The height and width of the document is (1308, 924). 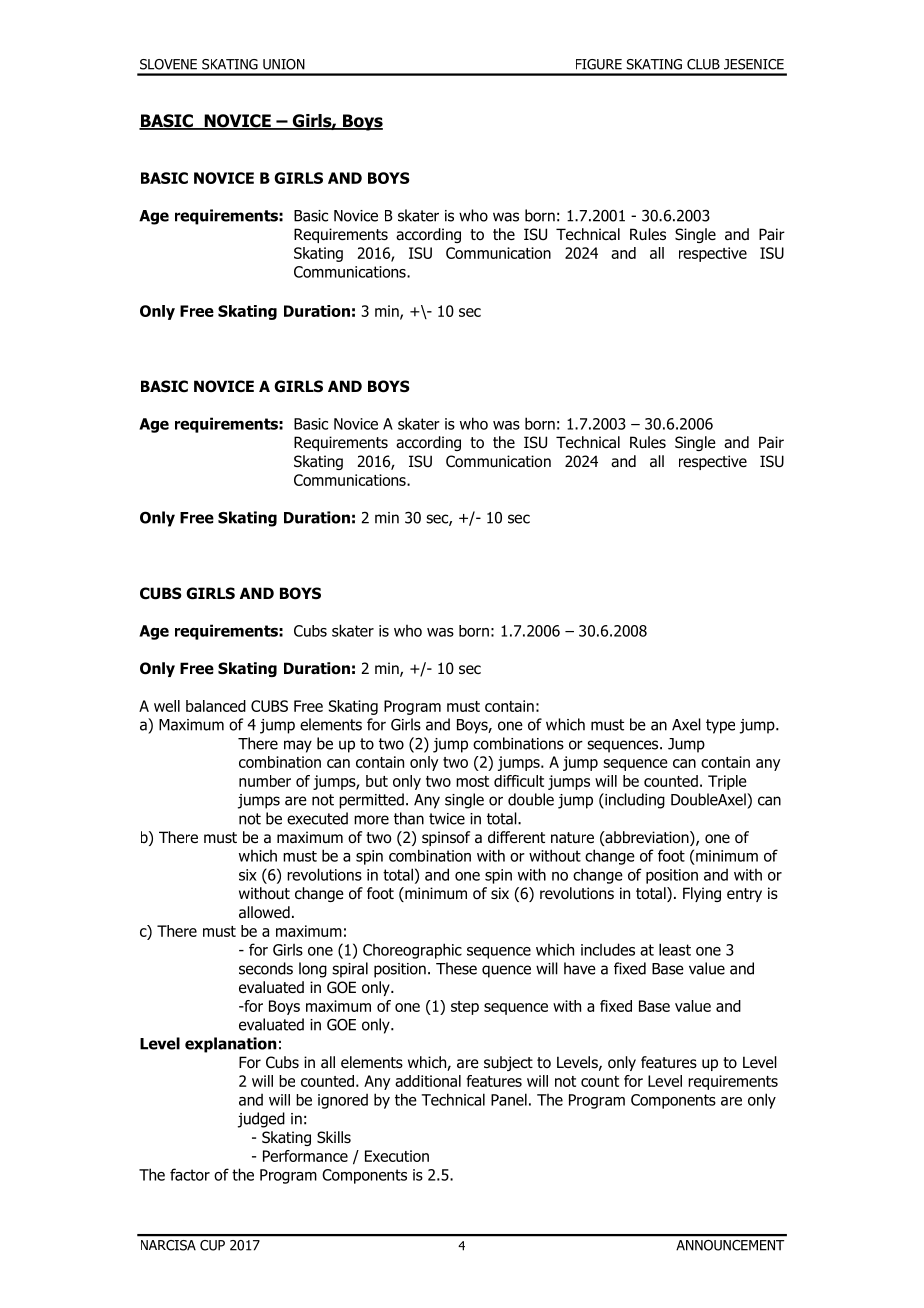 What do you see at coordinates (720, 726) in the document?
I see `type` at bounding box center [720, 726].
